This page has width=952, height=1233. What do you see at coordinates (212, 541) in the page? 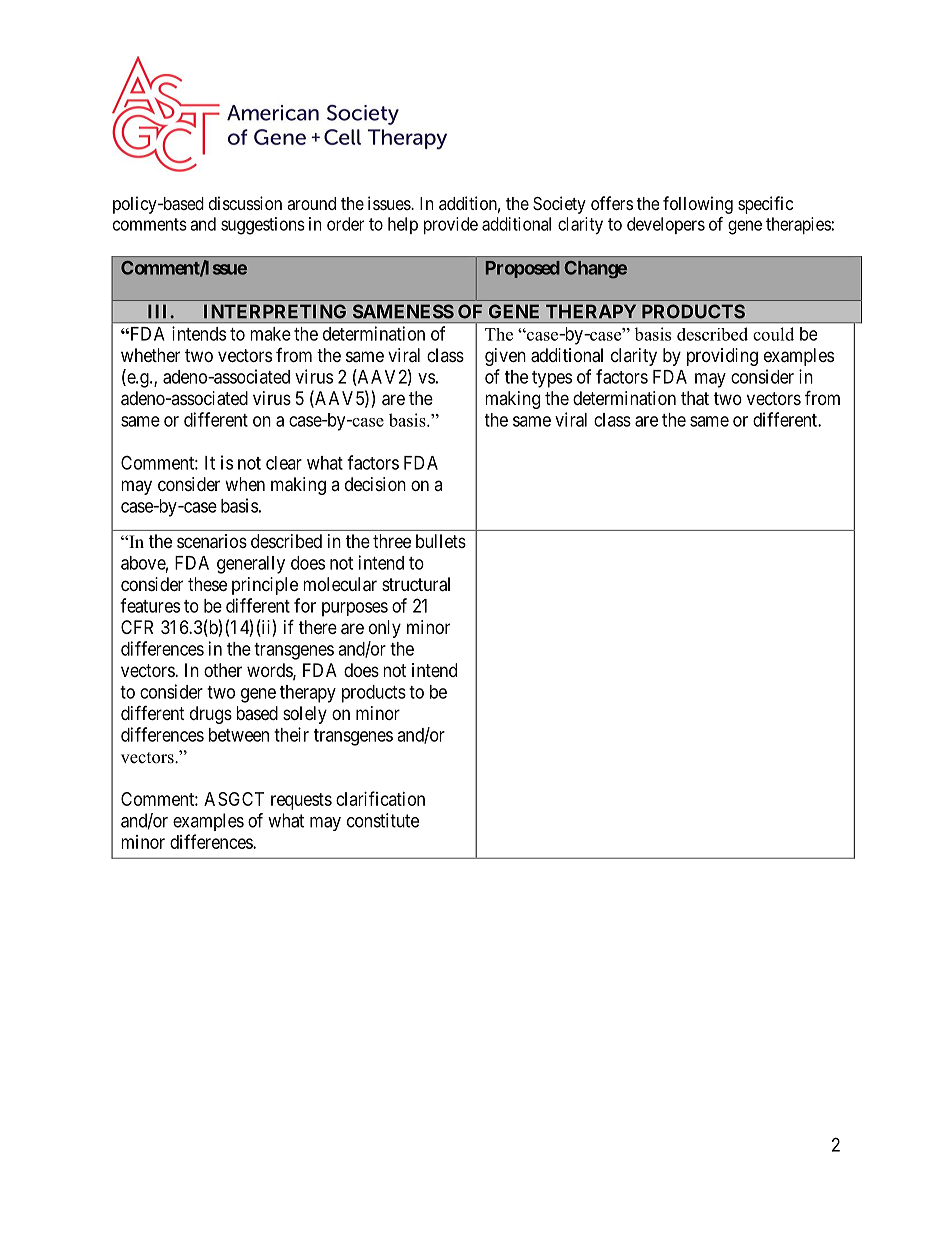
I see `scenarios` at bounding box center [212, 541].
